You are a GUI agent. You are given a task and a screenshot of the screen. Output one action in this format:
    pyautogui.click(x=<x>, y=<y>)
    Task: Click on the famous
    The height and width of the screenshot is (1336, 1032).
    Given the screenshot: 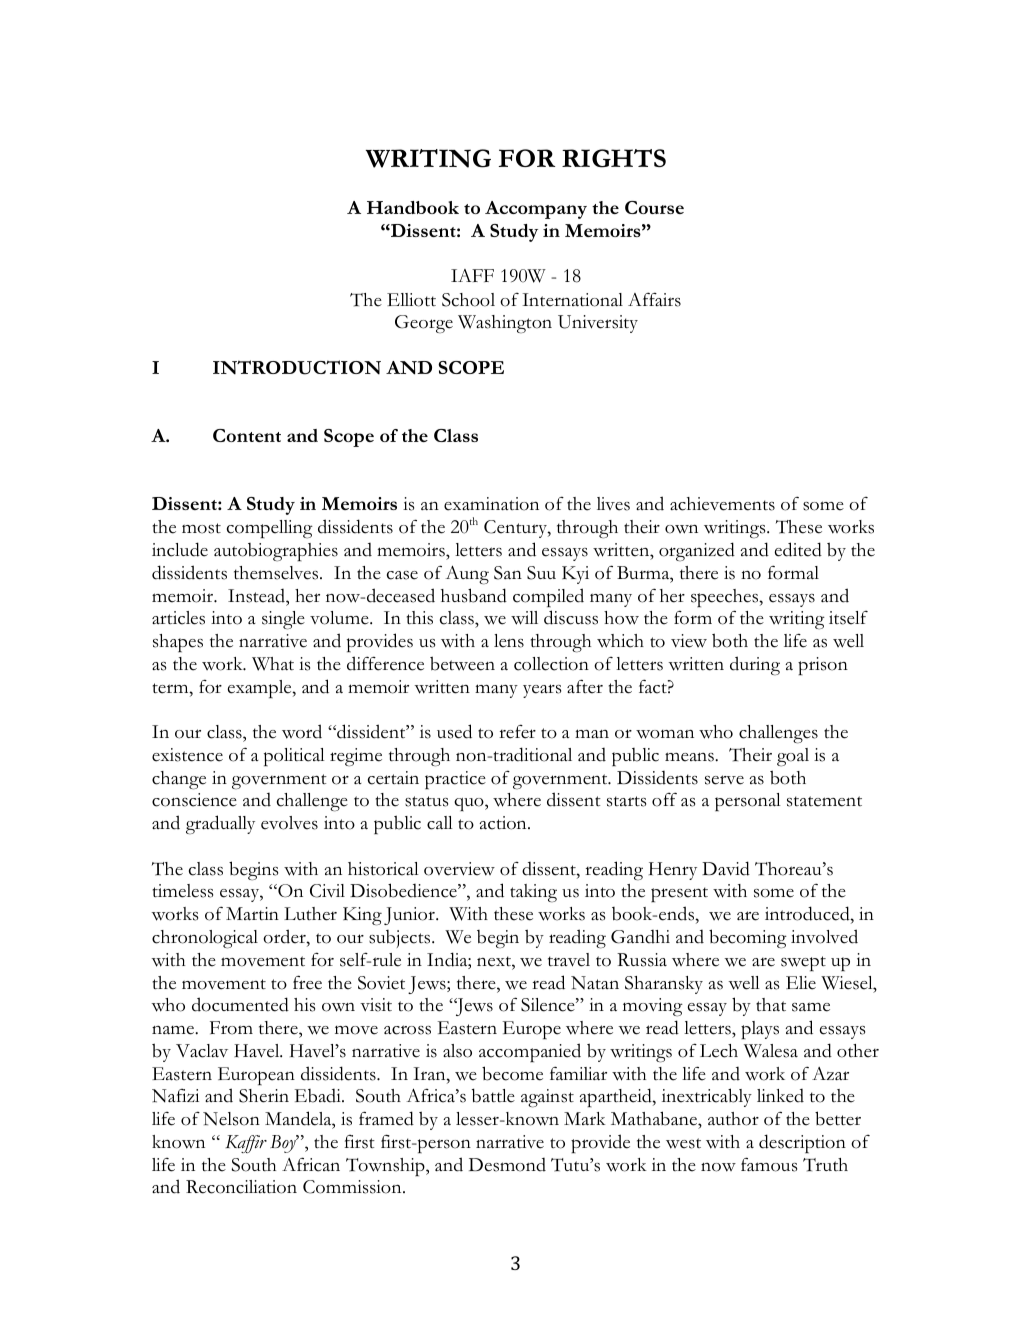 What is the action you would take?
    pyautogui.click(x=769, y=1164)
